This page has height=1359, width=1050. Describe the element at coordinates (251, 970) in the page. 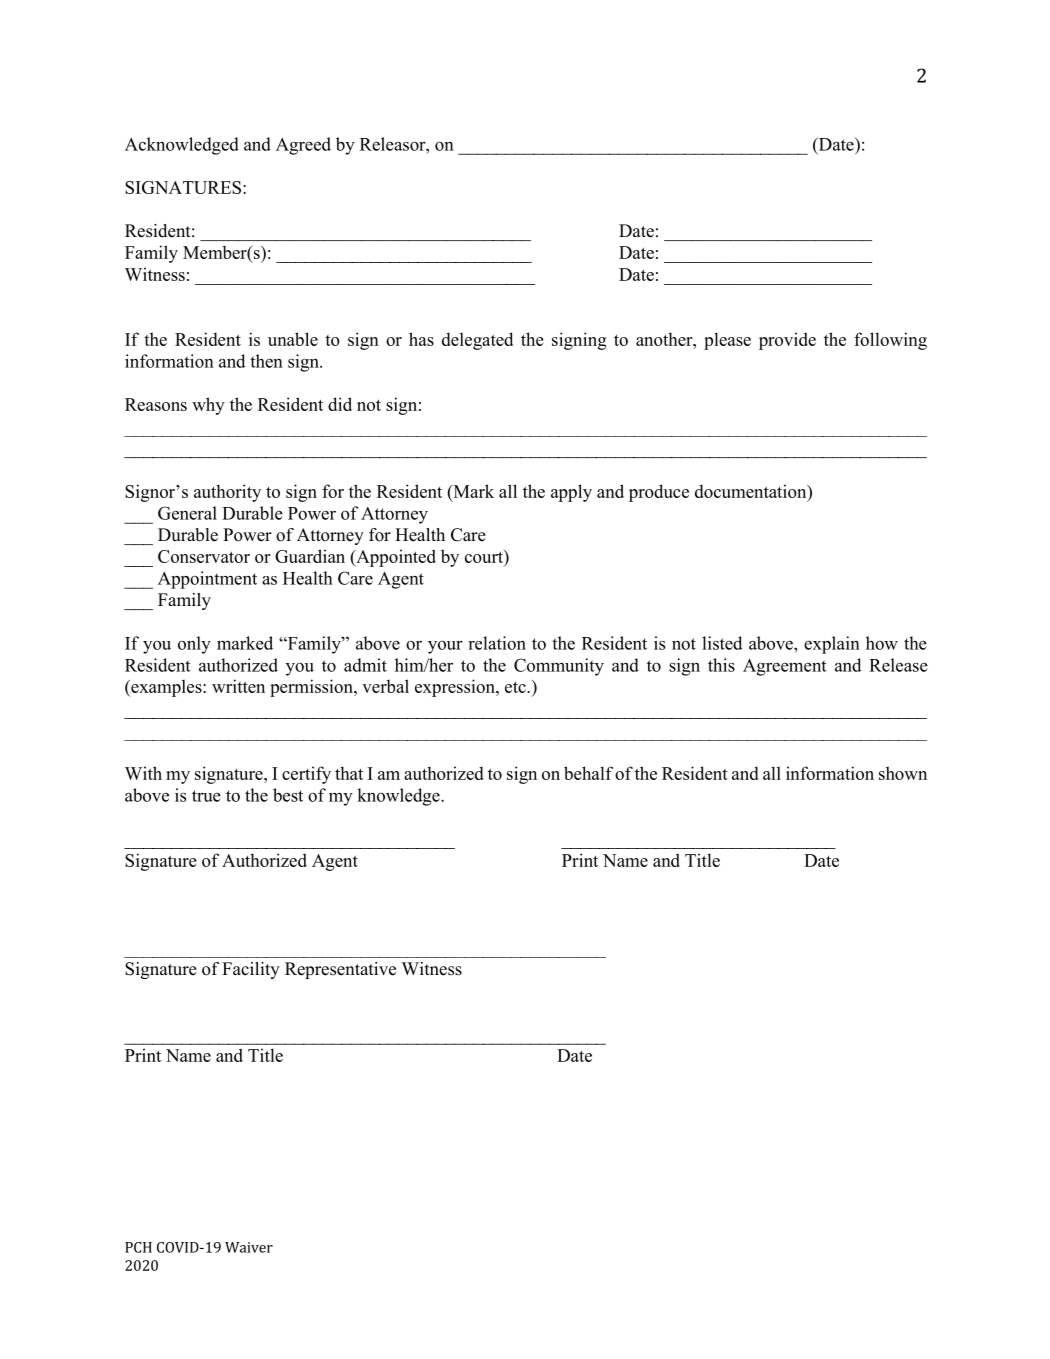

I see `Facility` at that location.
